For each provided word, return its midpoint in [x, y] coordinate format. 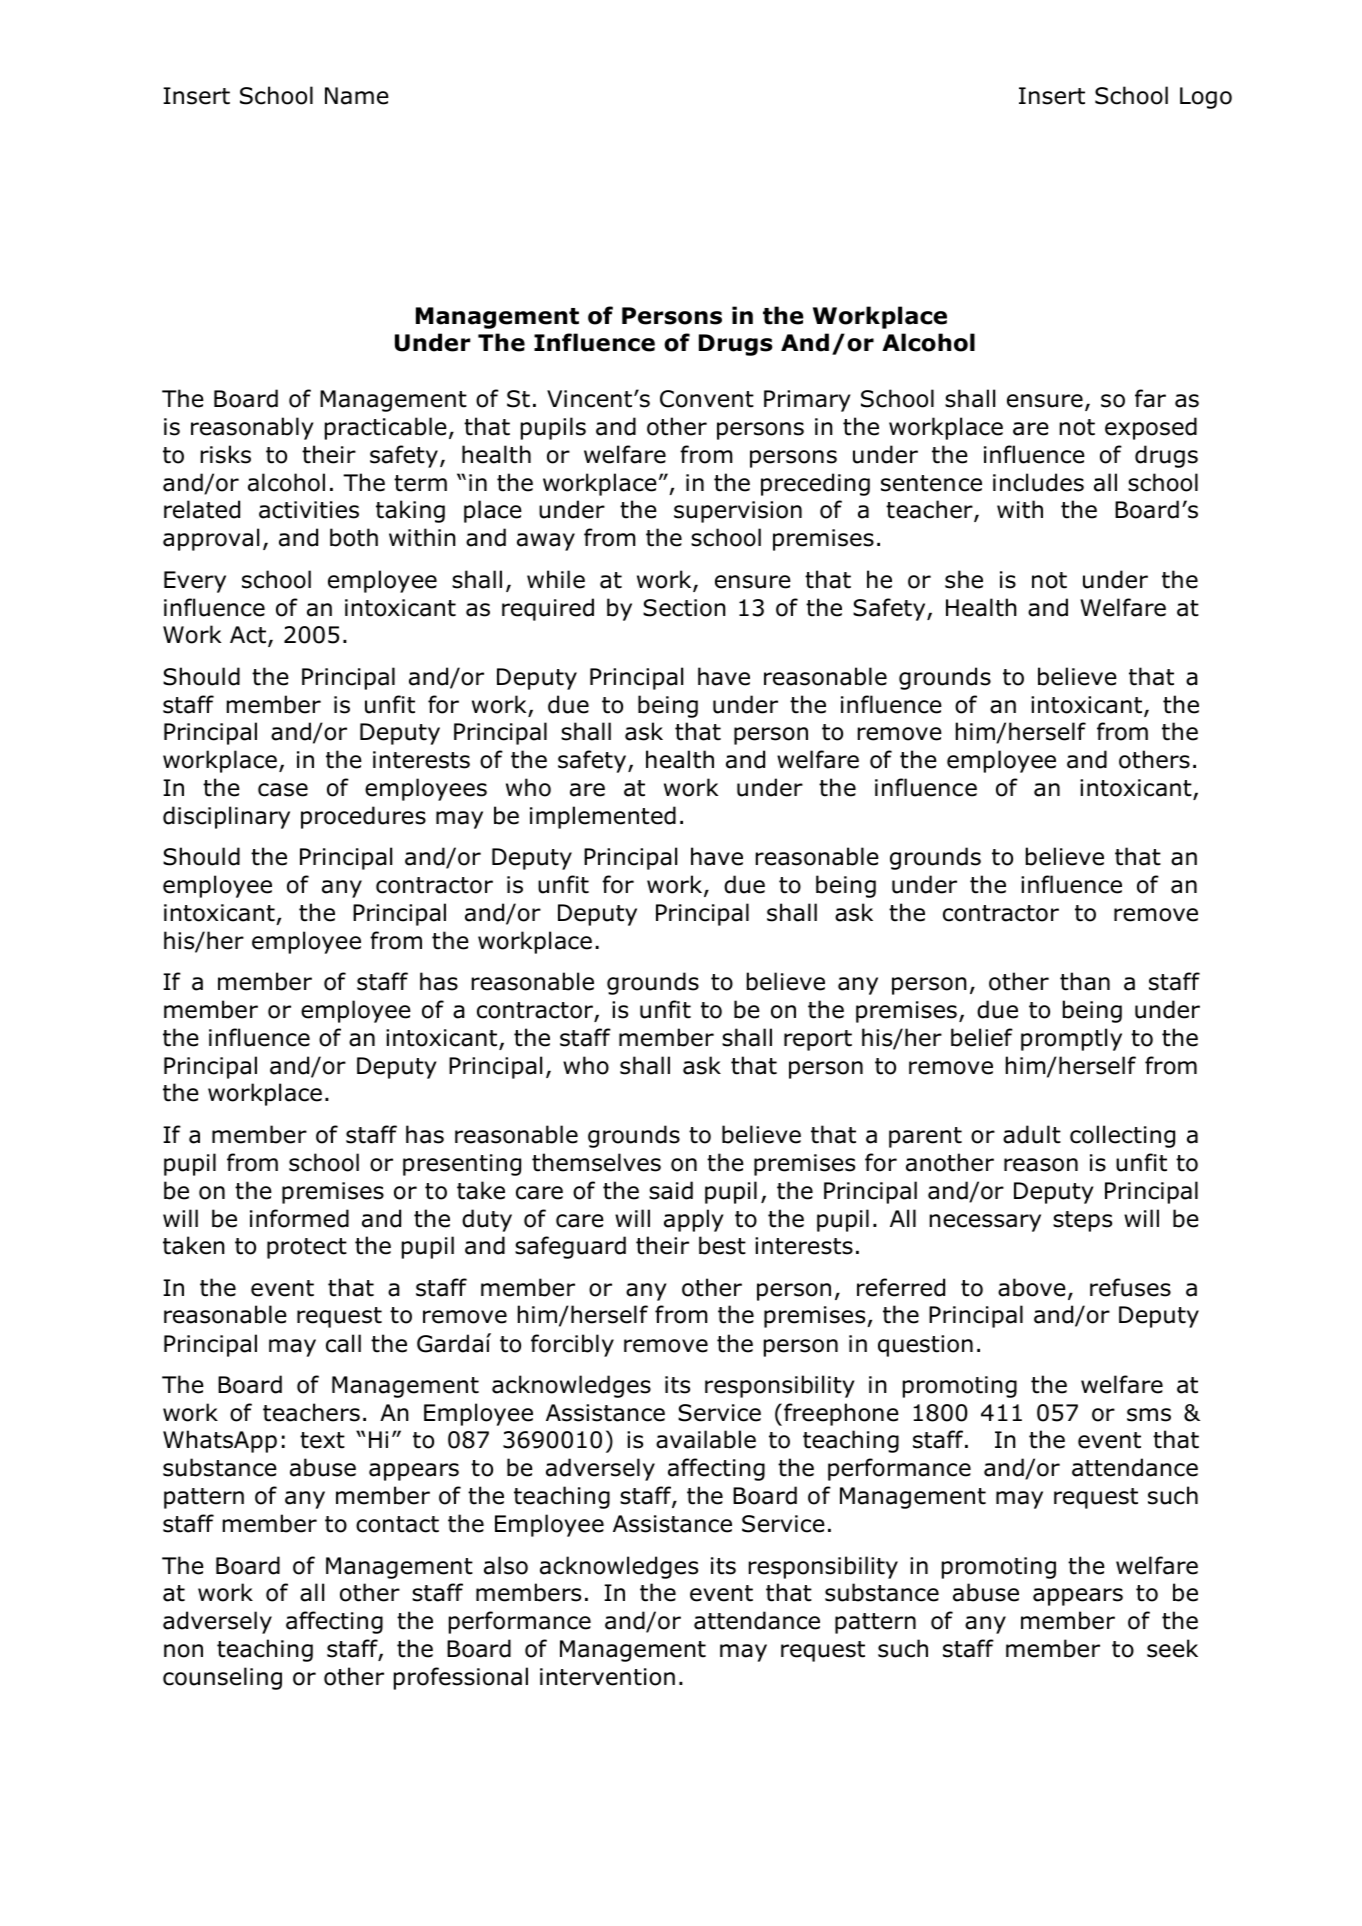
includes [1038, 482]
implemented [603, 817]
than [1085, 981]
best [722, 1245]
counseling [222, 1678]
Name [357, 96]
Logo [1206, 98]
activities [309, 510]
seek [1172, 1648]
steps [1082, 1221]
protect [307, 1248]
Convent [707, 399]
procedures [363, 817]
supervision [738, 512]
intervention [607, 1677]
